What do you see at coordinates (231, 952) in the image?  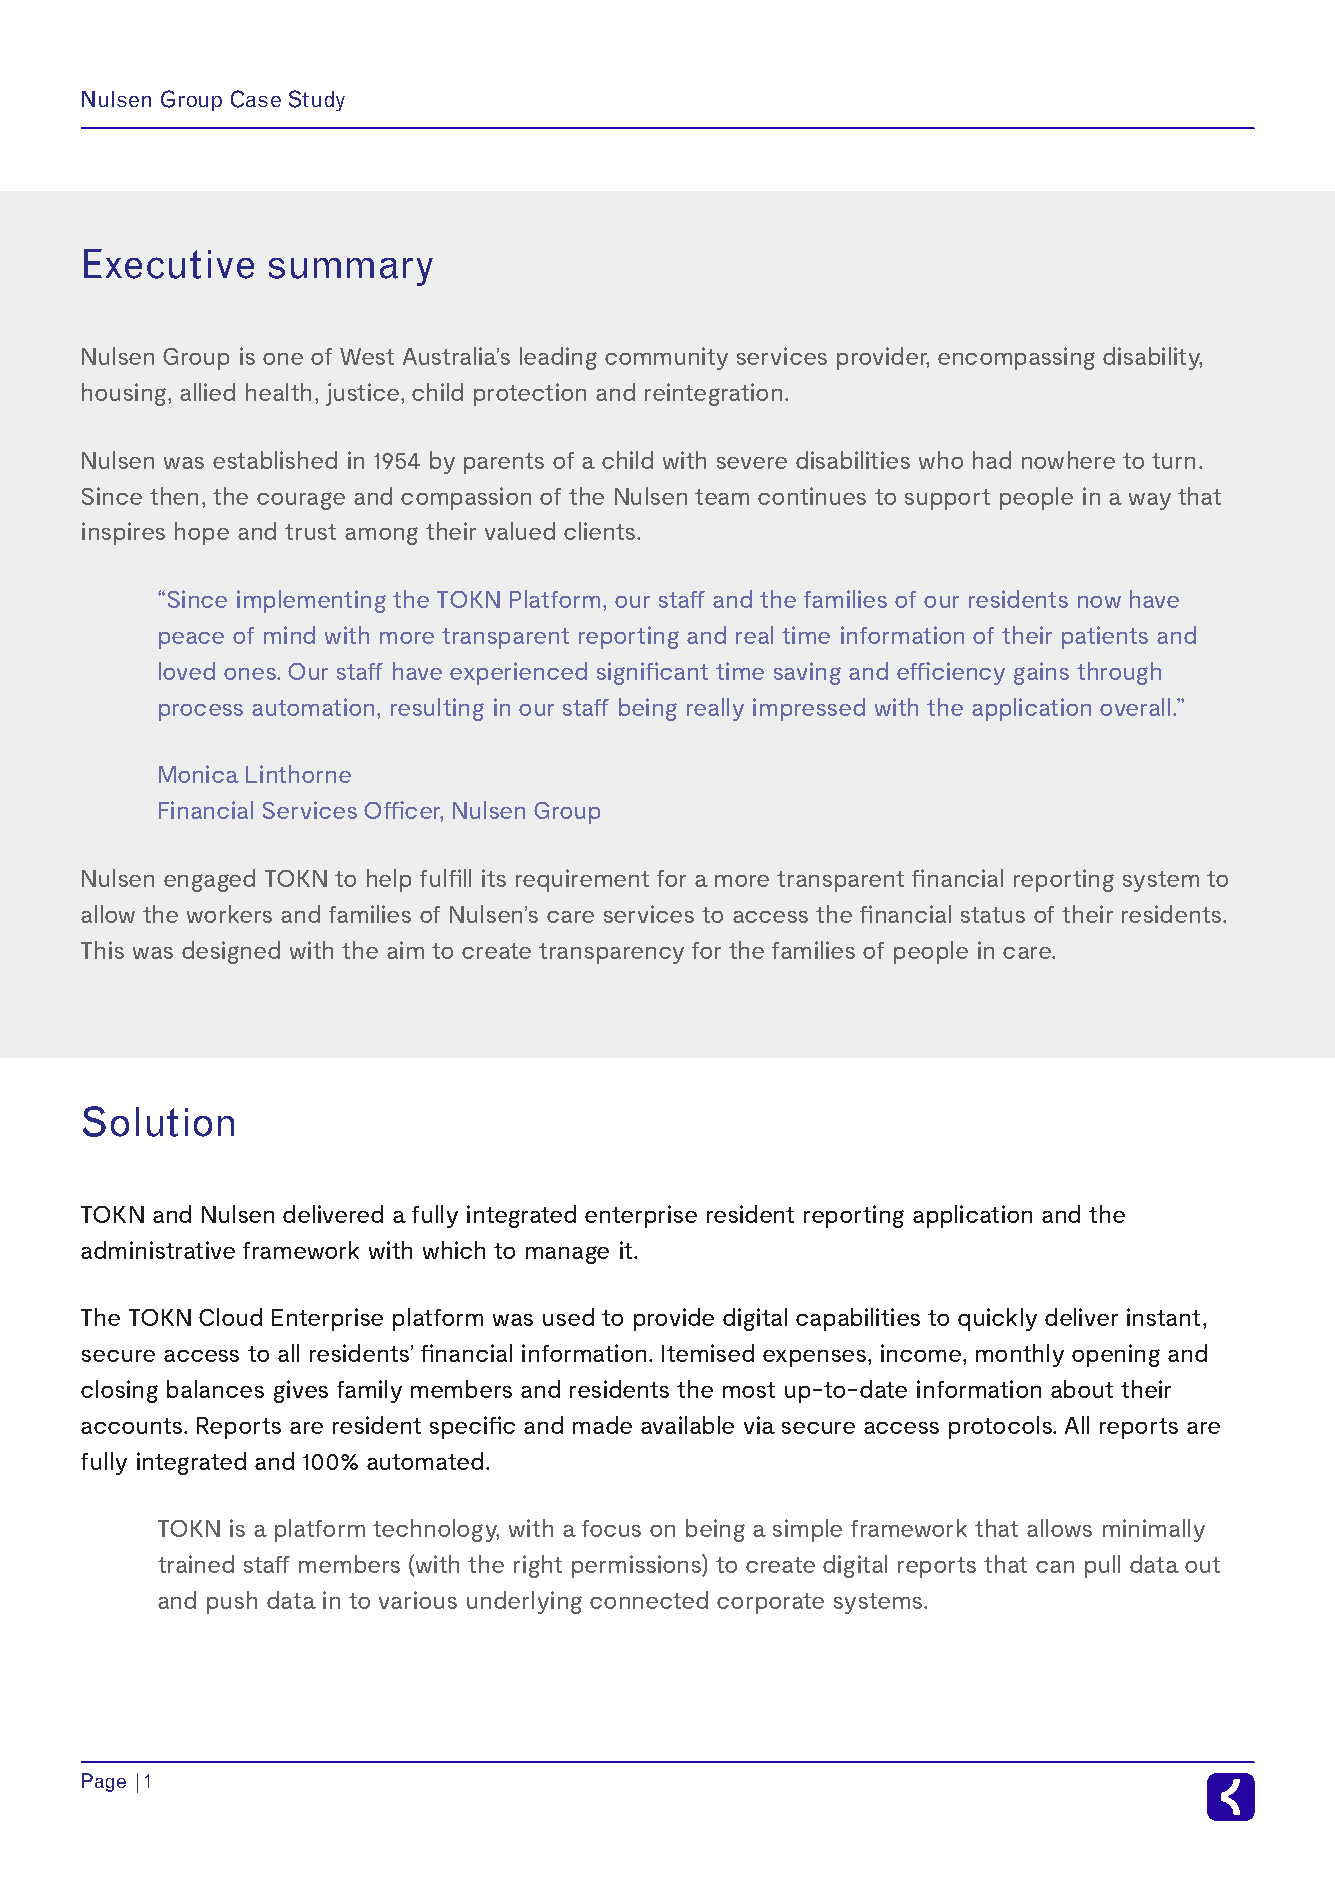 I see `designed` at bounding box center [231, 952].
